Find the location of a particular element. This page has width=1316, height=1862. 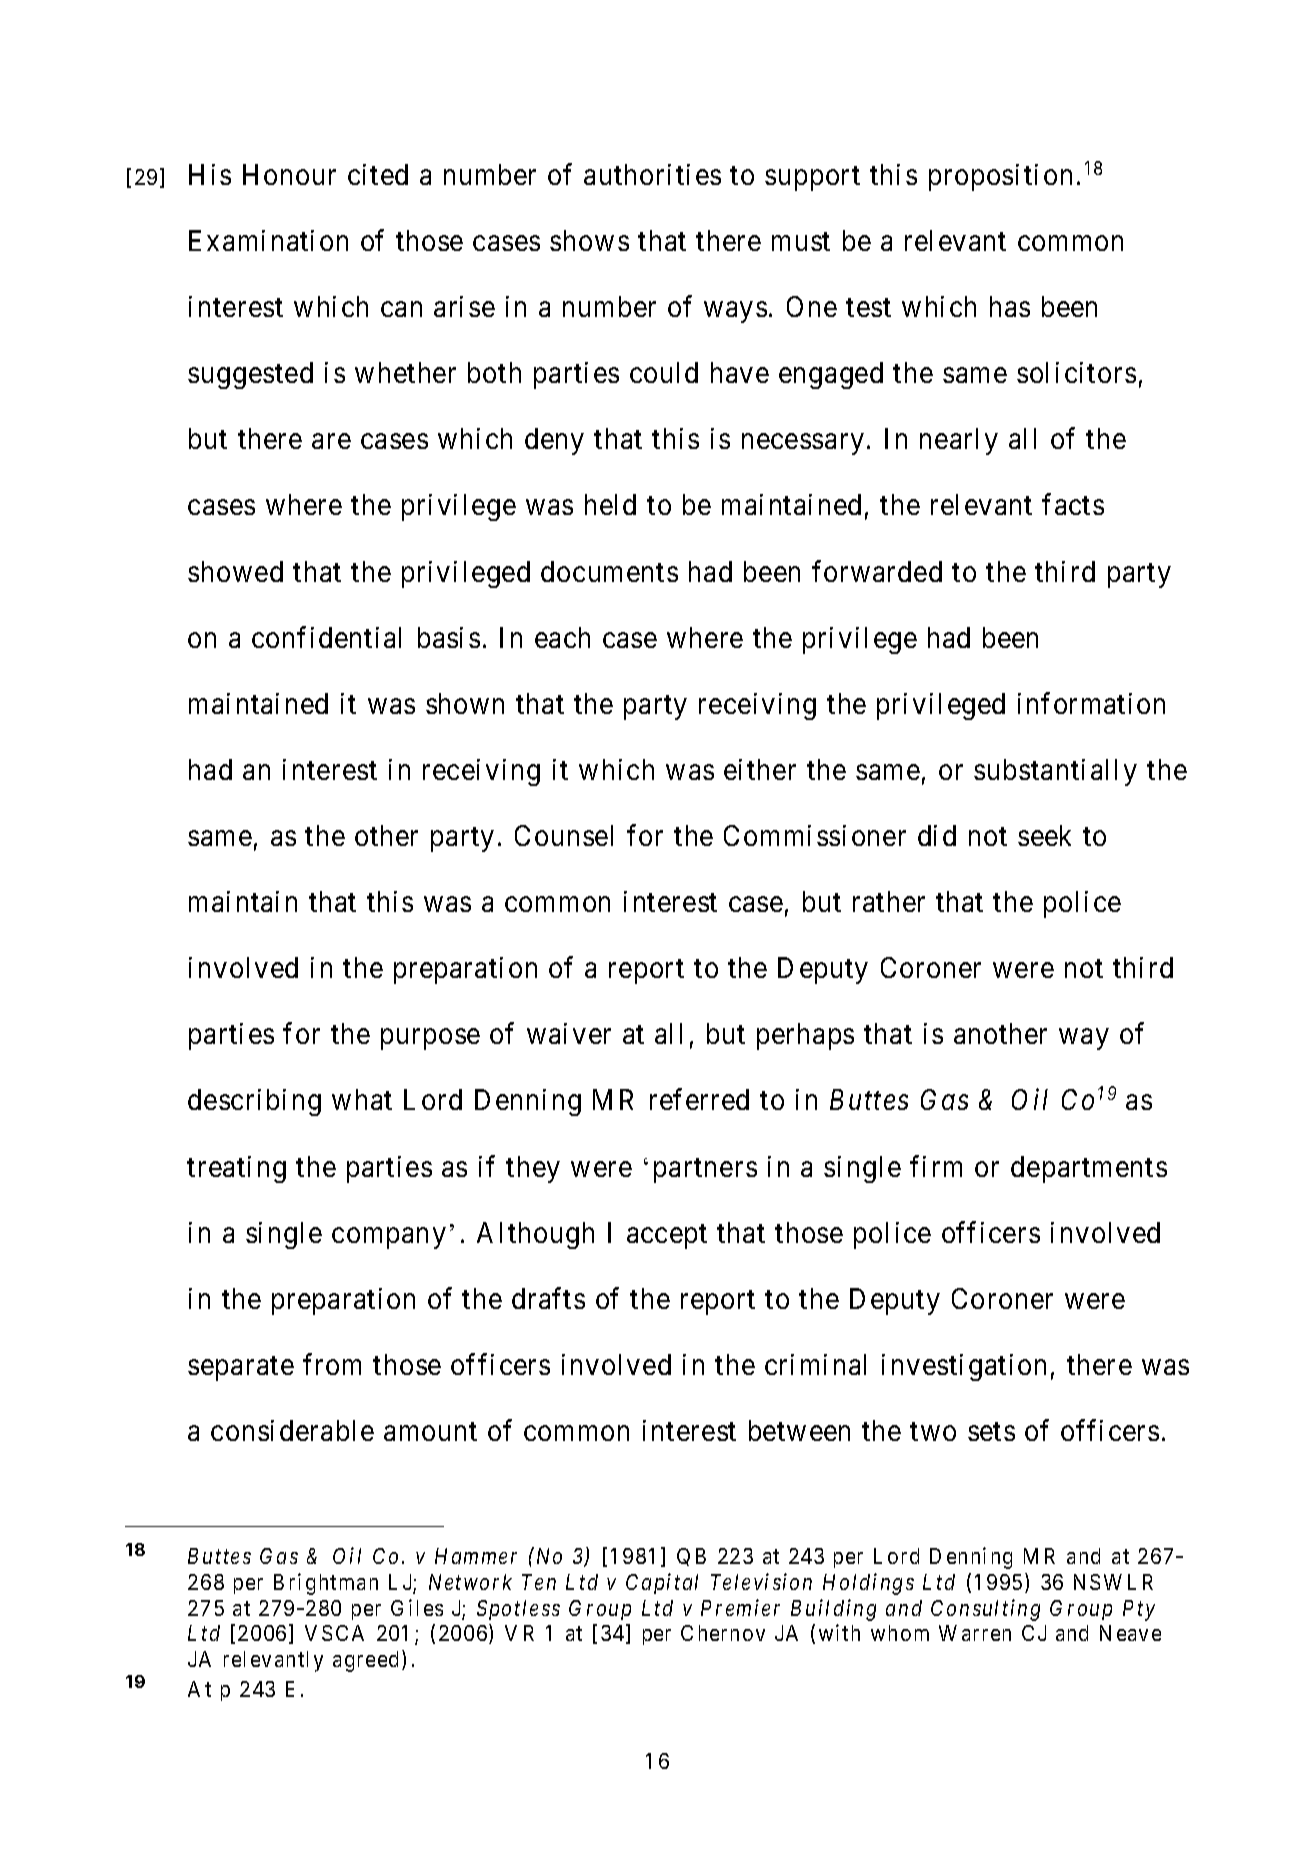

Chernov is located at coordinates (723, 1633).
